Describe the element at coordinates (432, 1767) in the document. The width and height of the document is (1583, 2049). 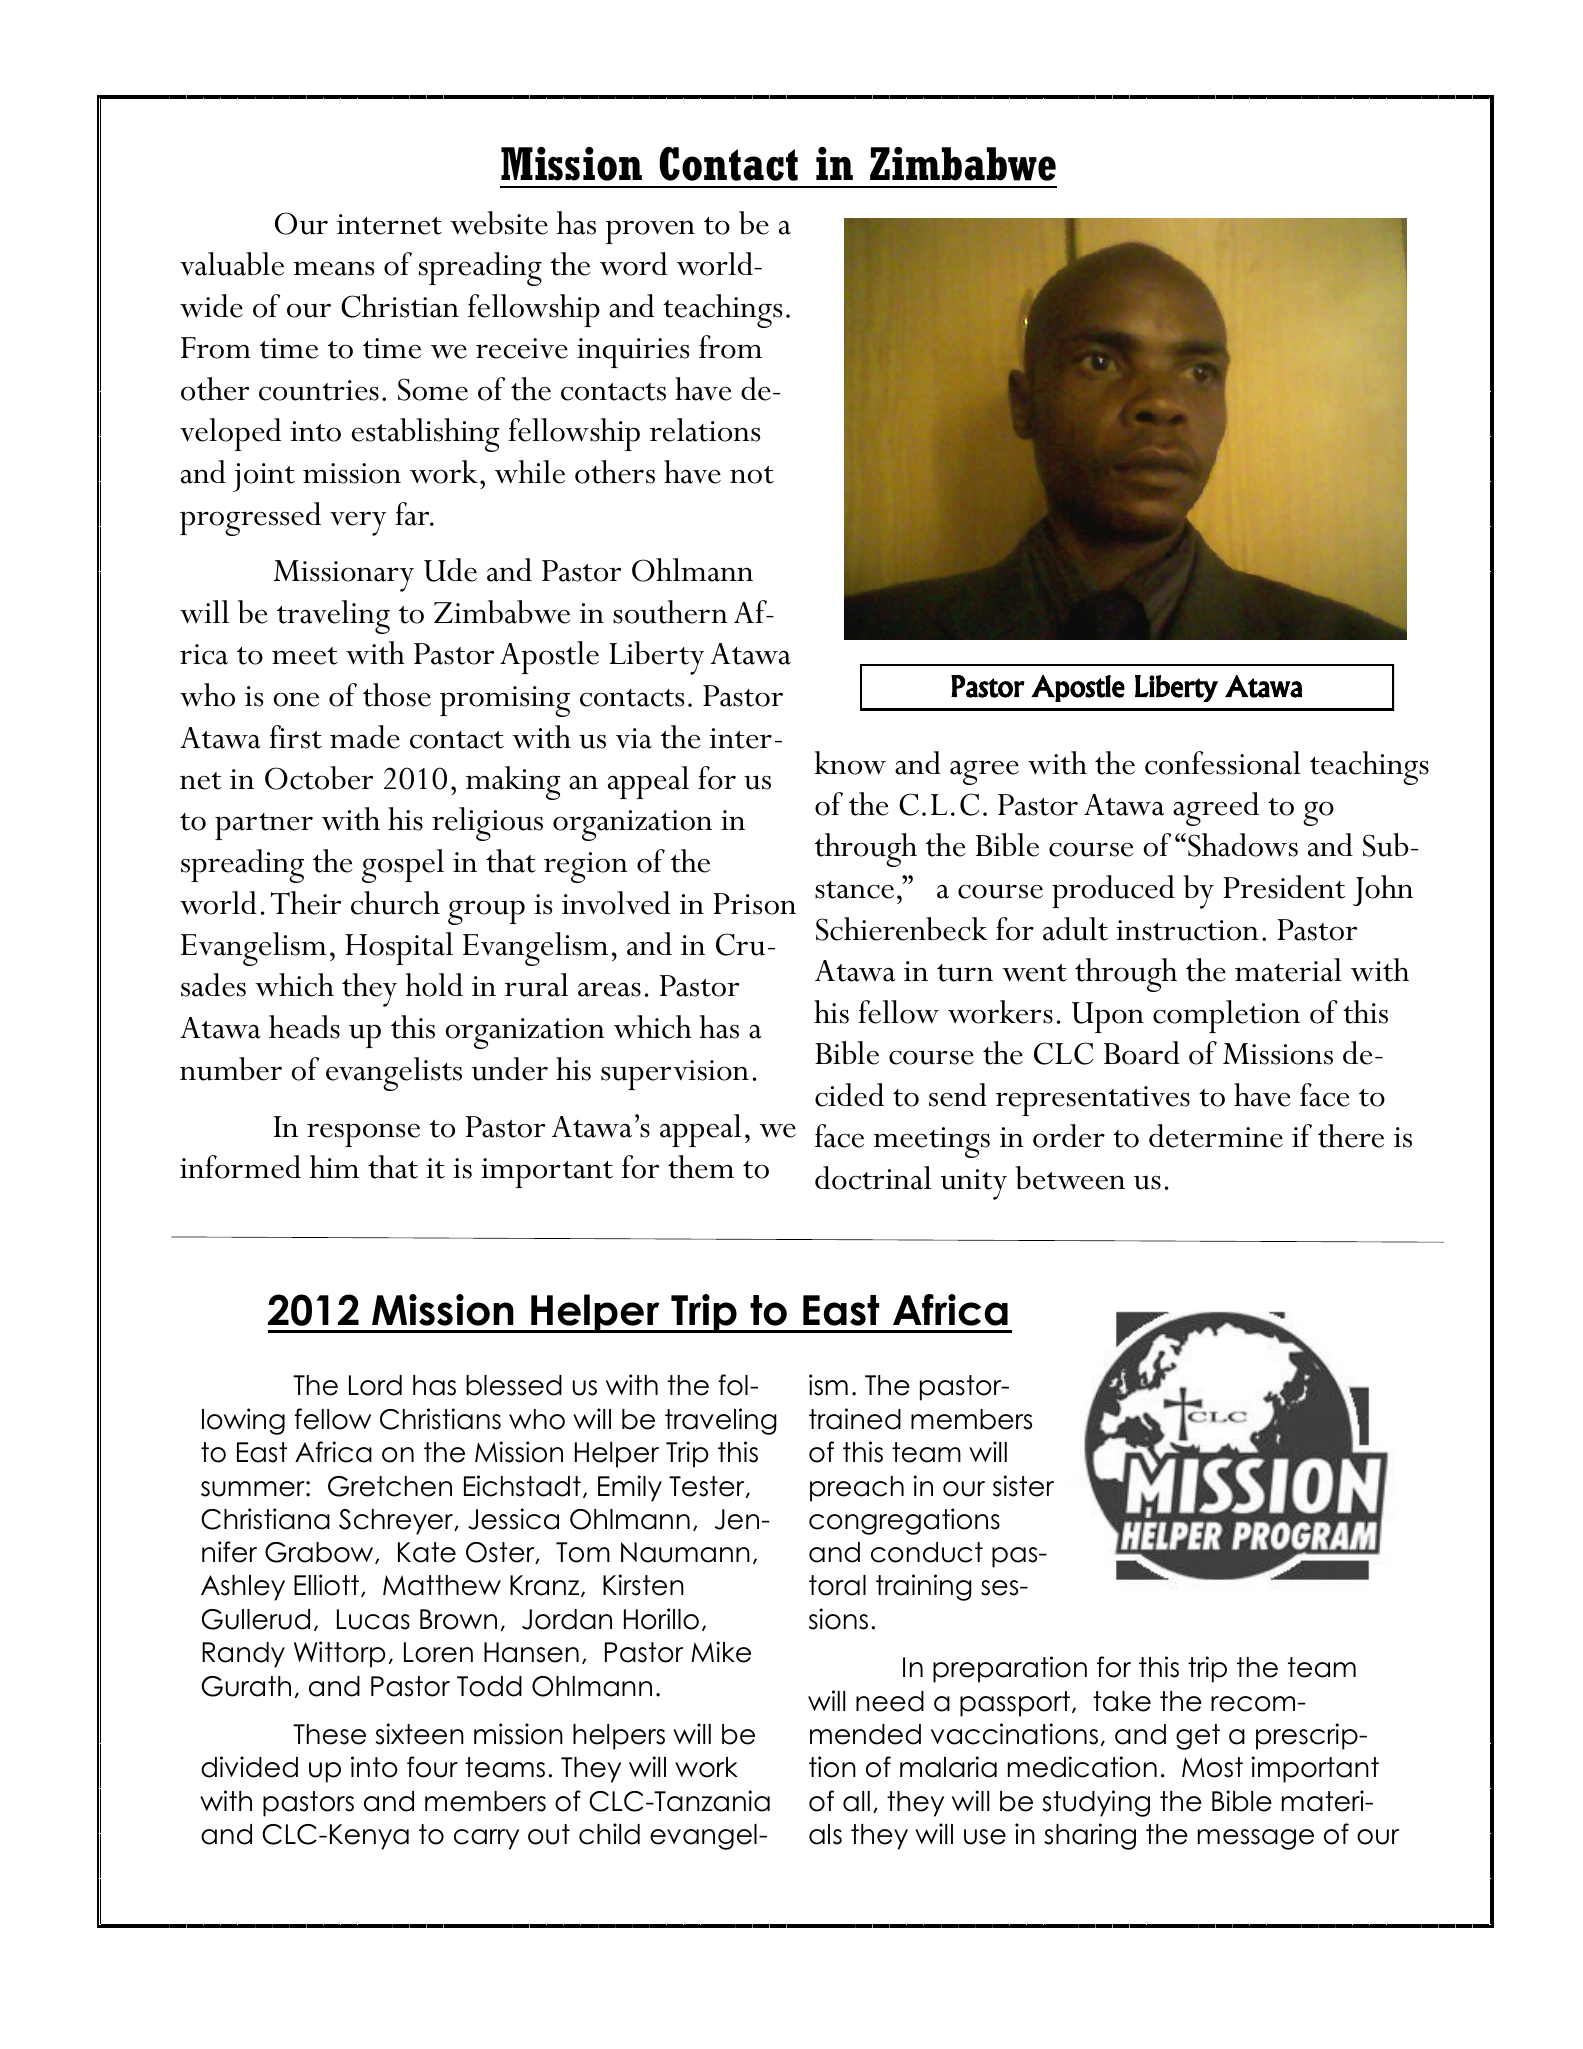
I see `four` at that location.
